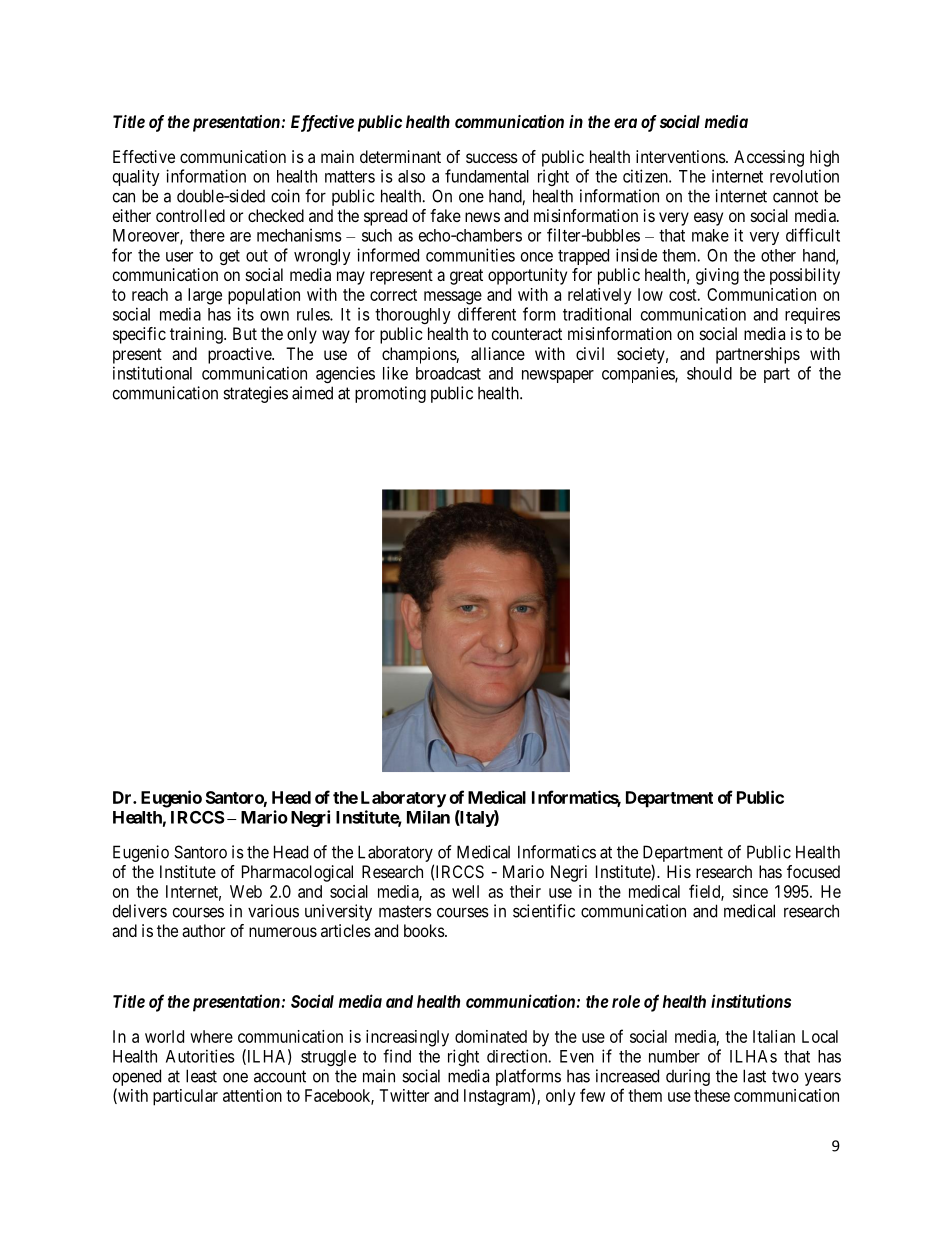 This document has width=952, height=1233. What do you see at coordinates (769, 158) in the document?
I see `Accessing` at bounding box center [769, 158].
